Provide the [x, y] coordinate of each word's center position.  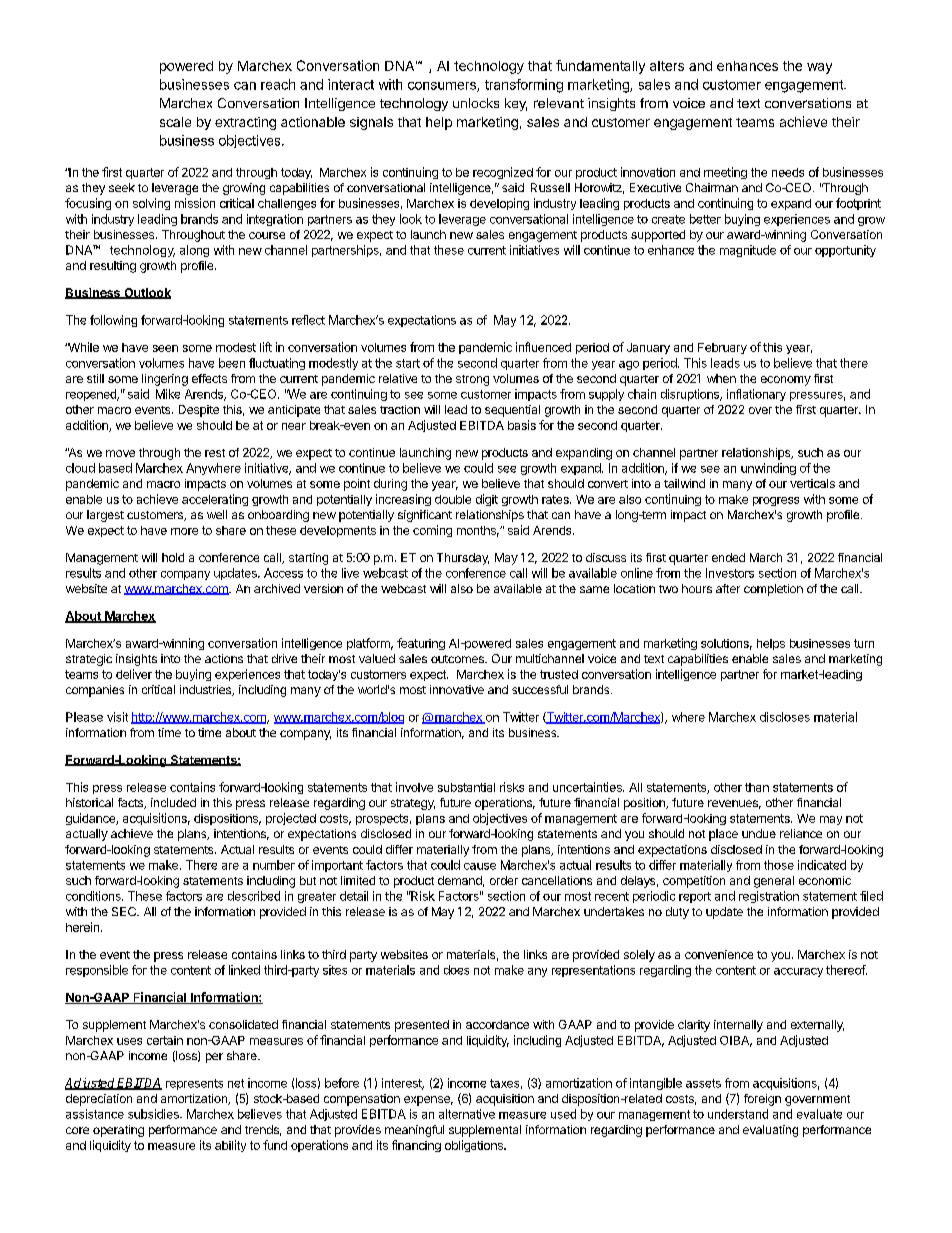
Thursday [463, 559]
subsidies [154, 1114]
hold [173, 557]
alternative [467, 1114]
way [819, 68]
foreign [762, 1100]
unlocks [476, 103]
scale [175, 122]
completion [773, 590]
